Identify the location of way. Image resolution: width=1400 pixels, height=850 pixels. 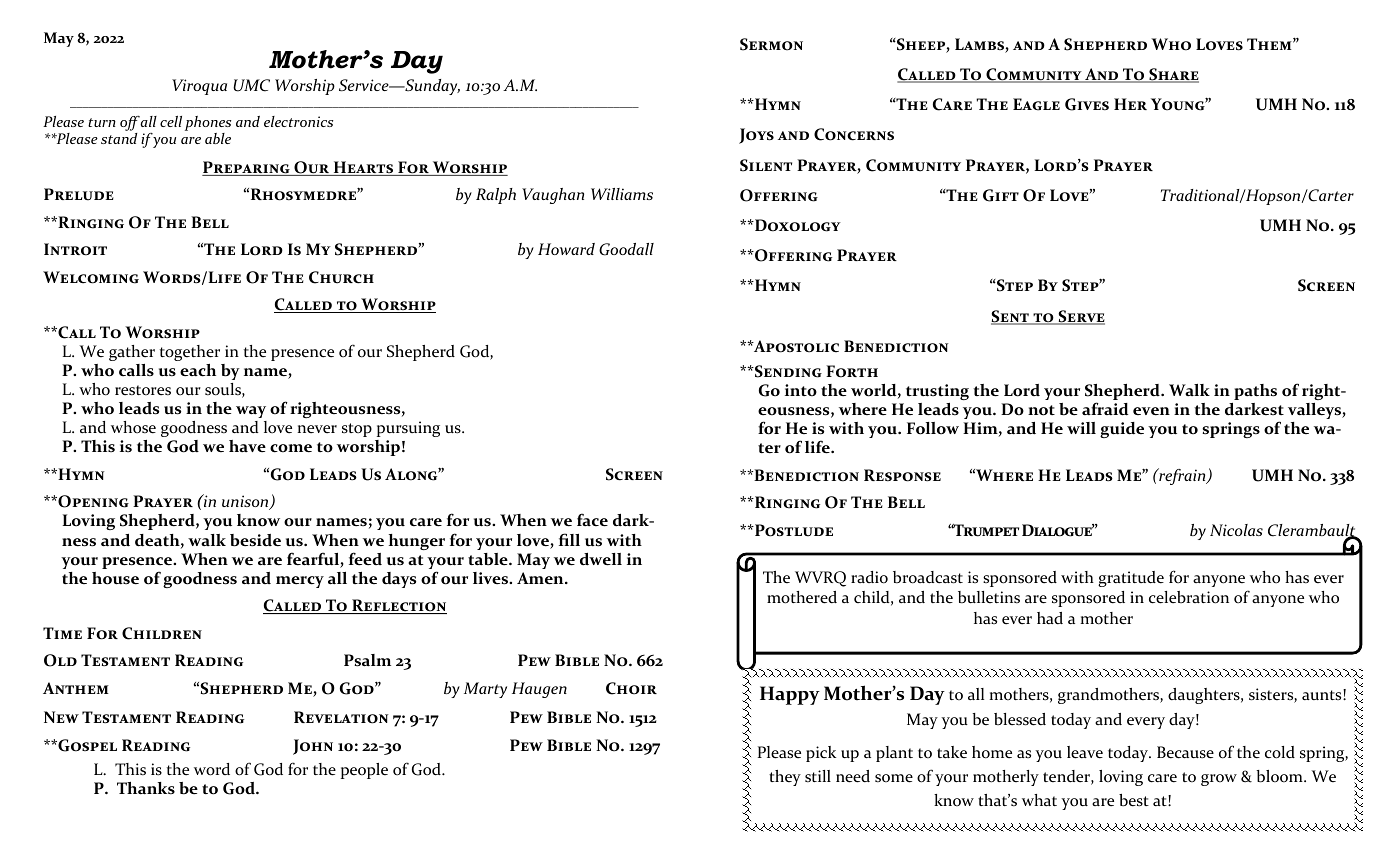
(251, 412).
